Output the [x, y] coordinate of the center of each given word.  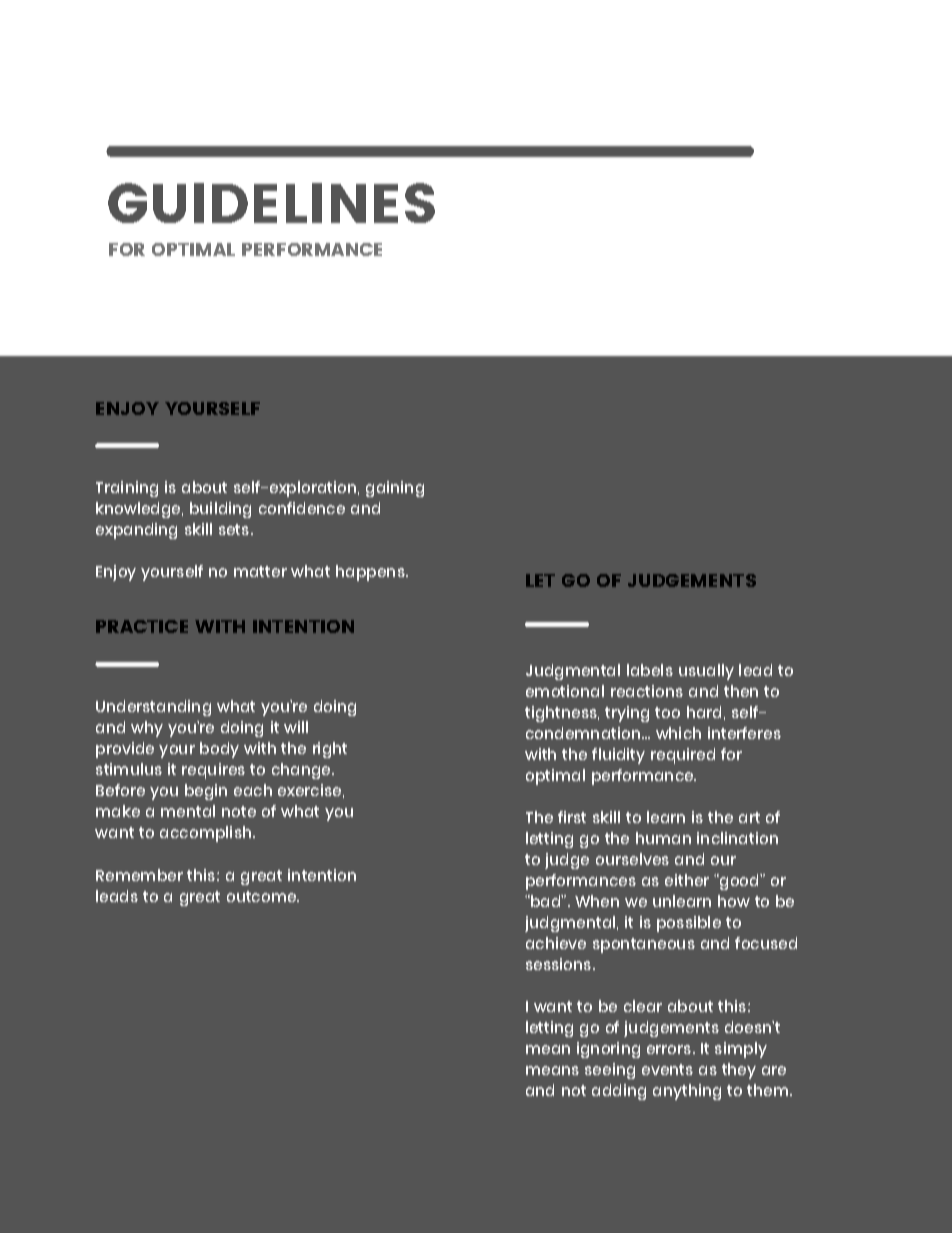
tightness [562, 714]
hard [704, 712]
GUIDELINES [271, 203]
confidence [302, 508]
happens [371, 573]
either [687, 880]
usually [706, 672]
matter [260, 571]
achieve [556, 943]
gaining [395, 489]
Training [127, 489]
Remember [139, 875]
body [219, 750]
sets [234, 529]
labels [650, 670]
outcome [262, 896]
